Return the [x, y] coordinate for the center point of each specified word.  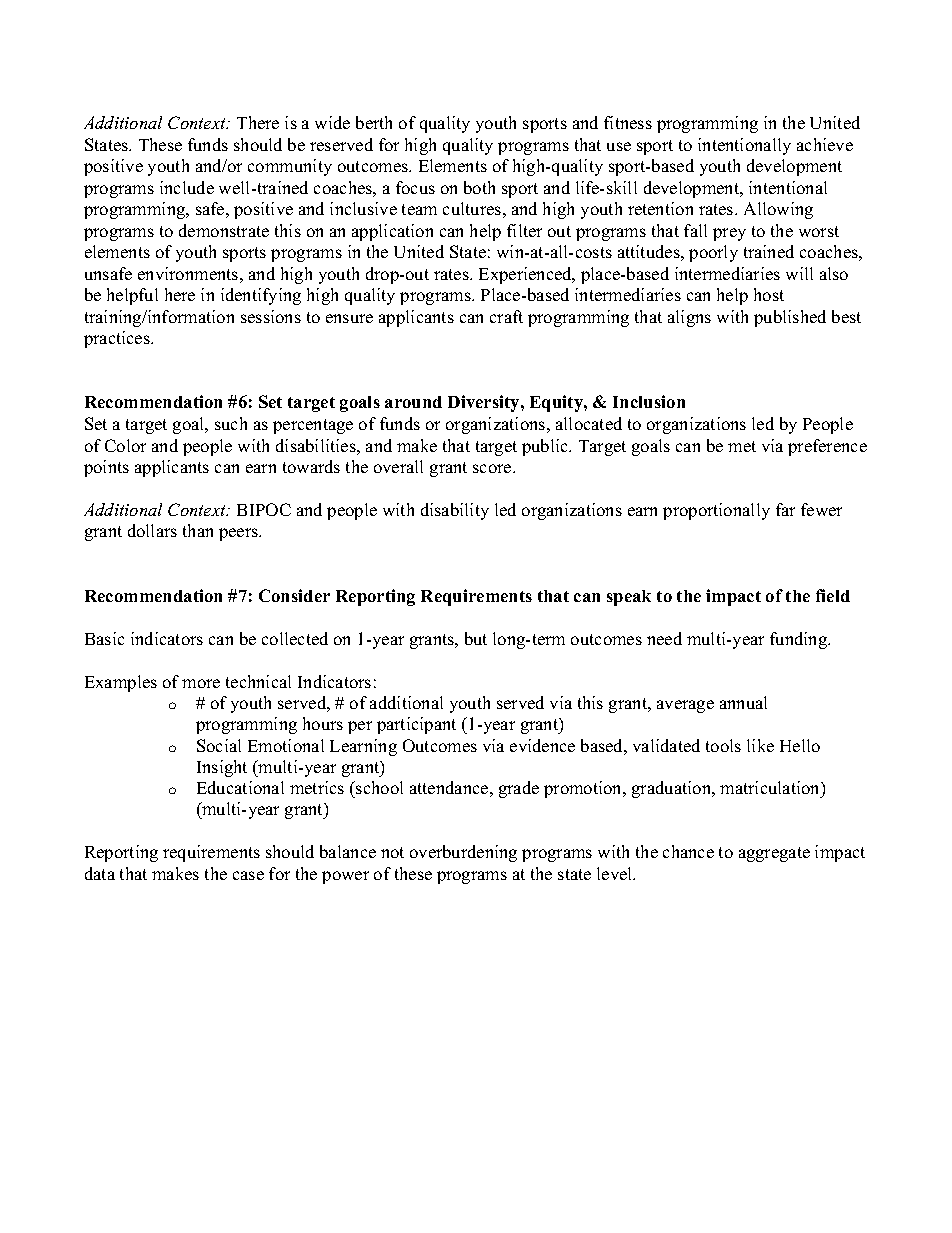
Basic [104, 638]
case [248, 875]
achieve [825, 144]
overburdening [463, 853]
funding [800, 640]
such [231, 423]
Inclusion [649, 401]
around [413, 402]
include [187, 187]
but [476, 638]
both [479, 187]
